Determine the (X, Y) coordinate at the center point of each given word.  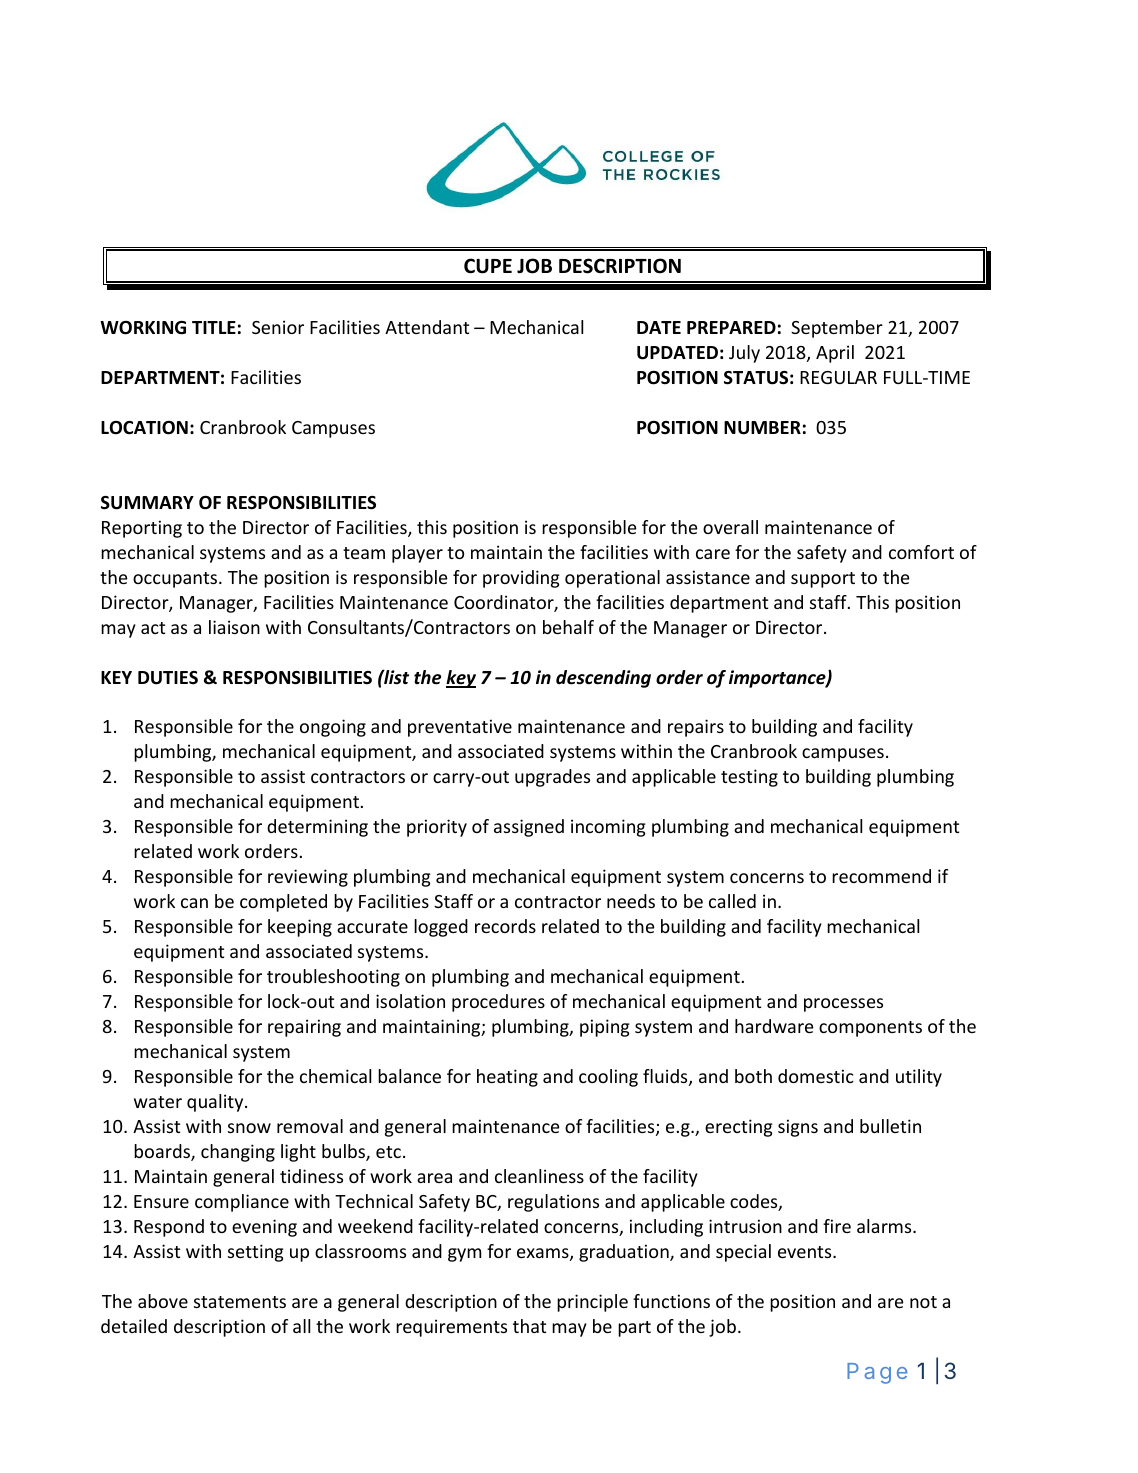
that (529, 1326)
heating (507, 1078)
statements (240, 1302)
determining (317, 828)
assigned (529, 828)
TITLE (214, 327)
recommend (881, 876)
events (806, 1252)
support (823, 580)
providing (521, 579)
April (835, 354)
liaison (234, 627)
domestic (816, 1076)
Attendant (427, 327)
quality (216, 1103)
